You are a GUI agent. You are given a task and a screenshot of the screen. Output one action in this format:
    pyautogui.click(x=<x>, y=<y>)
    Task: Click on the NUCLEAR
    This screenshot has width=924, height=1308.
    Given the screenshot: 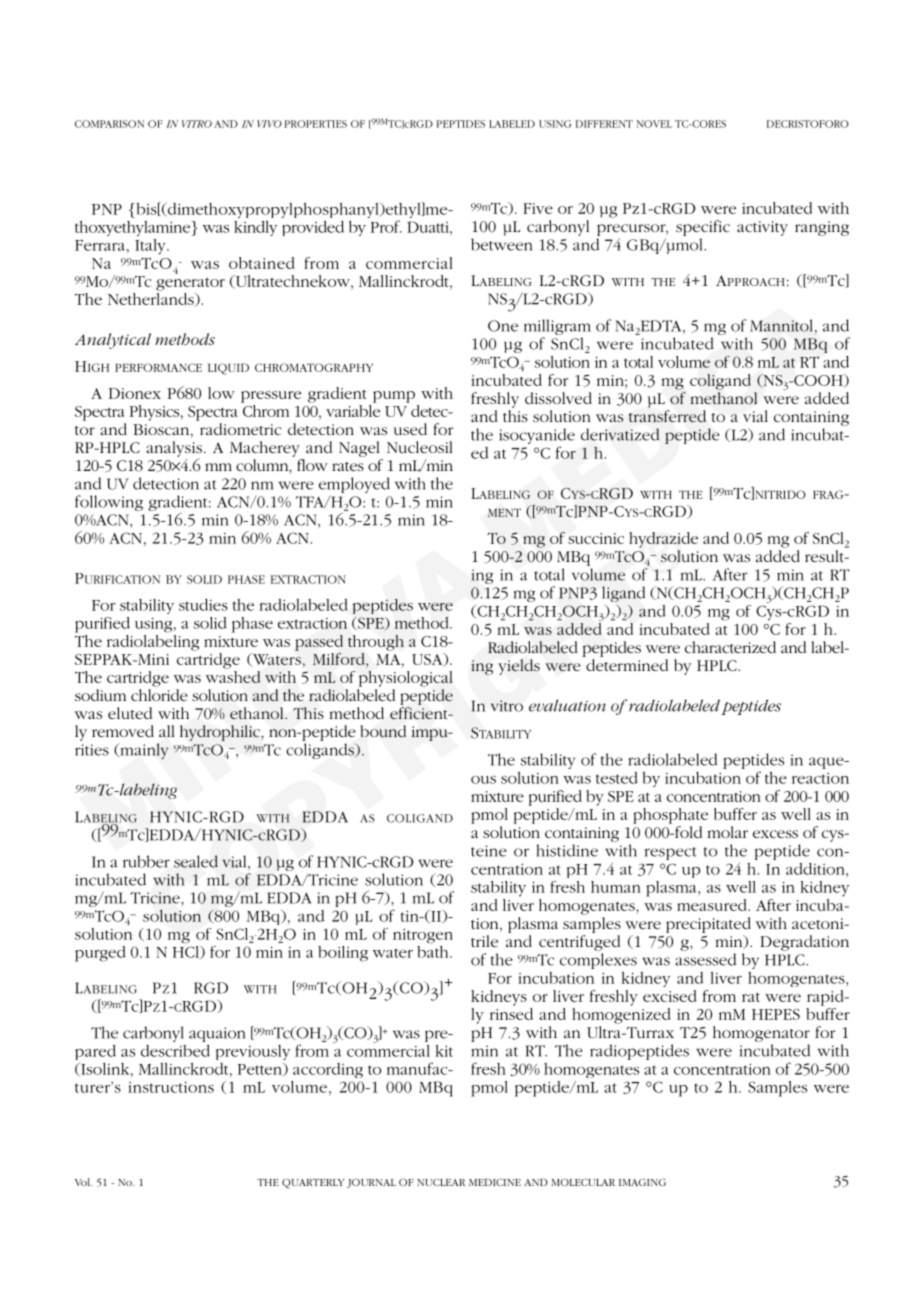 What is the action you would take?
    pyautogui.click(x=441, y=1182)
